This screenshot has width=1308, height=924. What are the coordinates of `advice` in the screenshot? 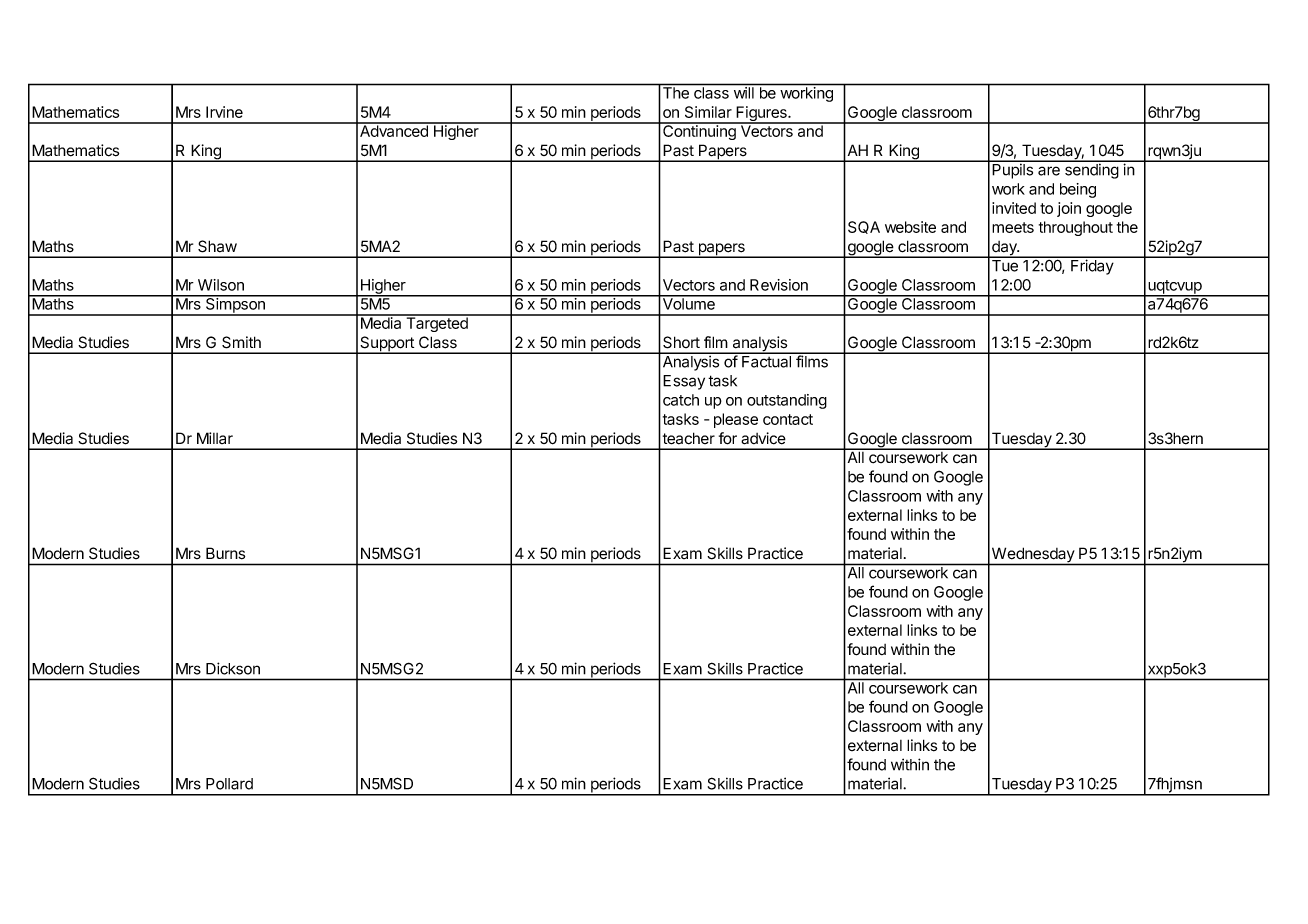 It's located at (763, 438).
